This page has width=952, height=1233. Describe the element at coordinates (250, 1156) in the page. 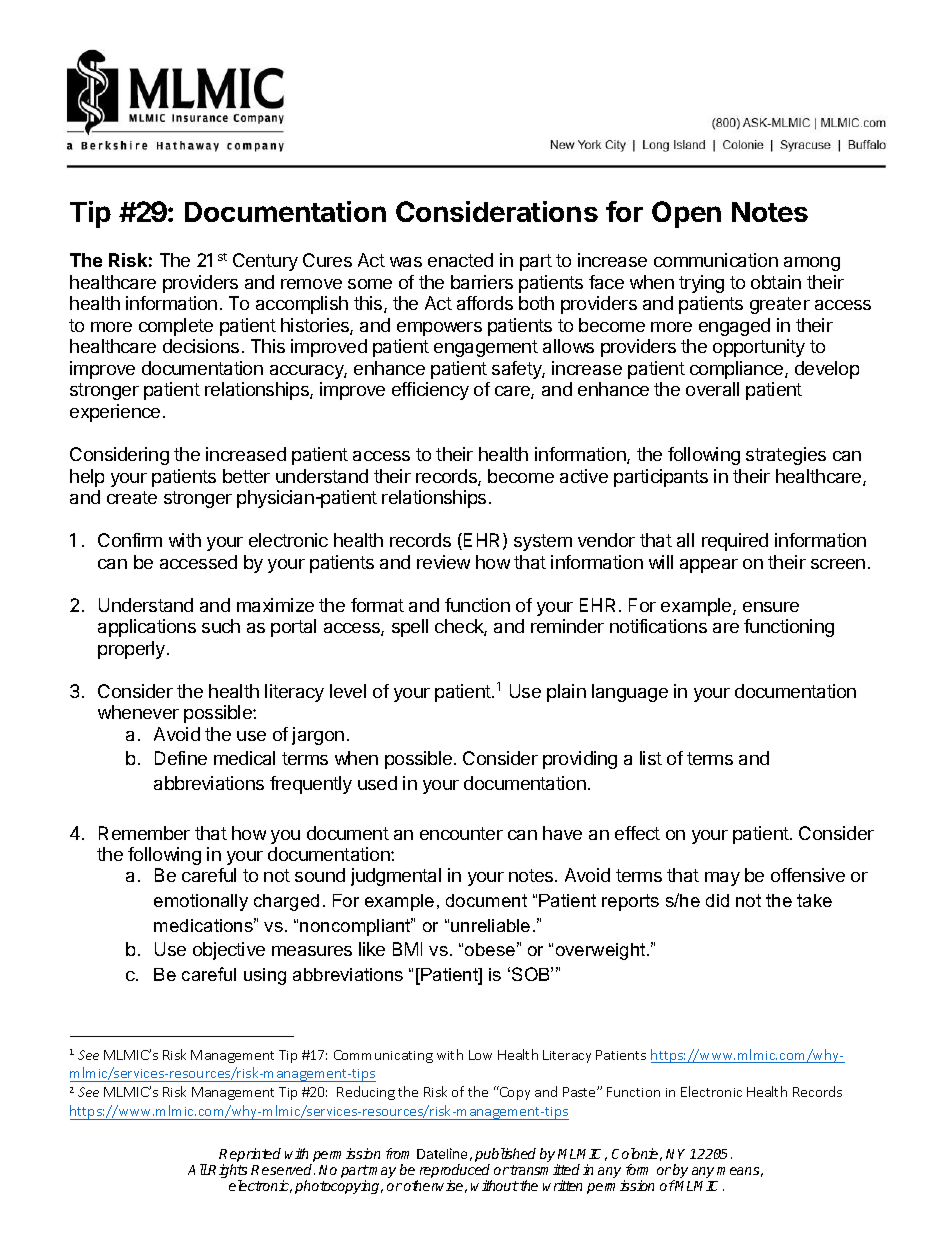

I see `Reprinted` at that location.
